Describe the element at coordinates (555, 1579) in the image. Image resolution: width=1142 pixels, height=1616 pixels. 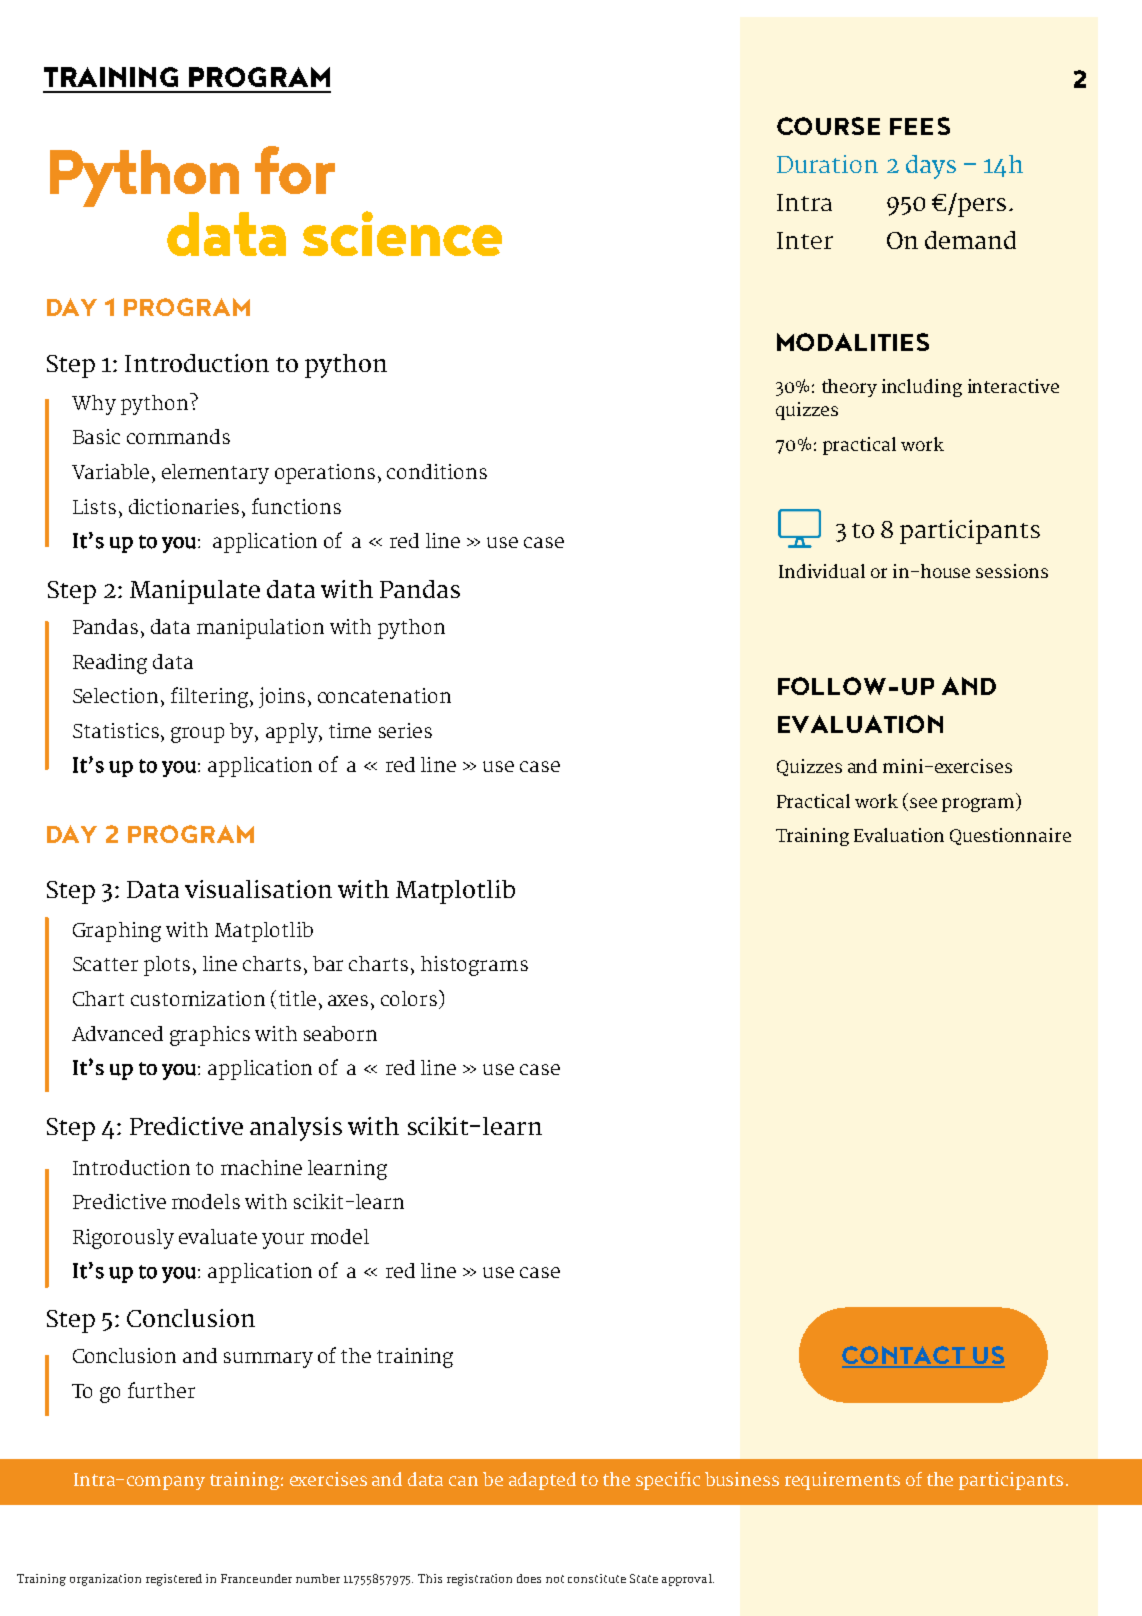
I see `not` at that location.
